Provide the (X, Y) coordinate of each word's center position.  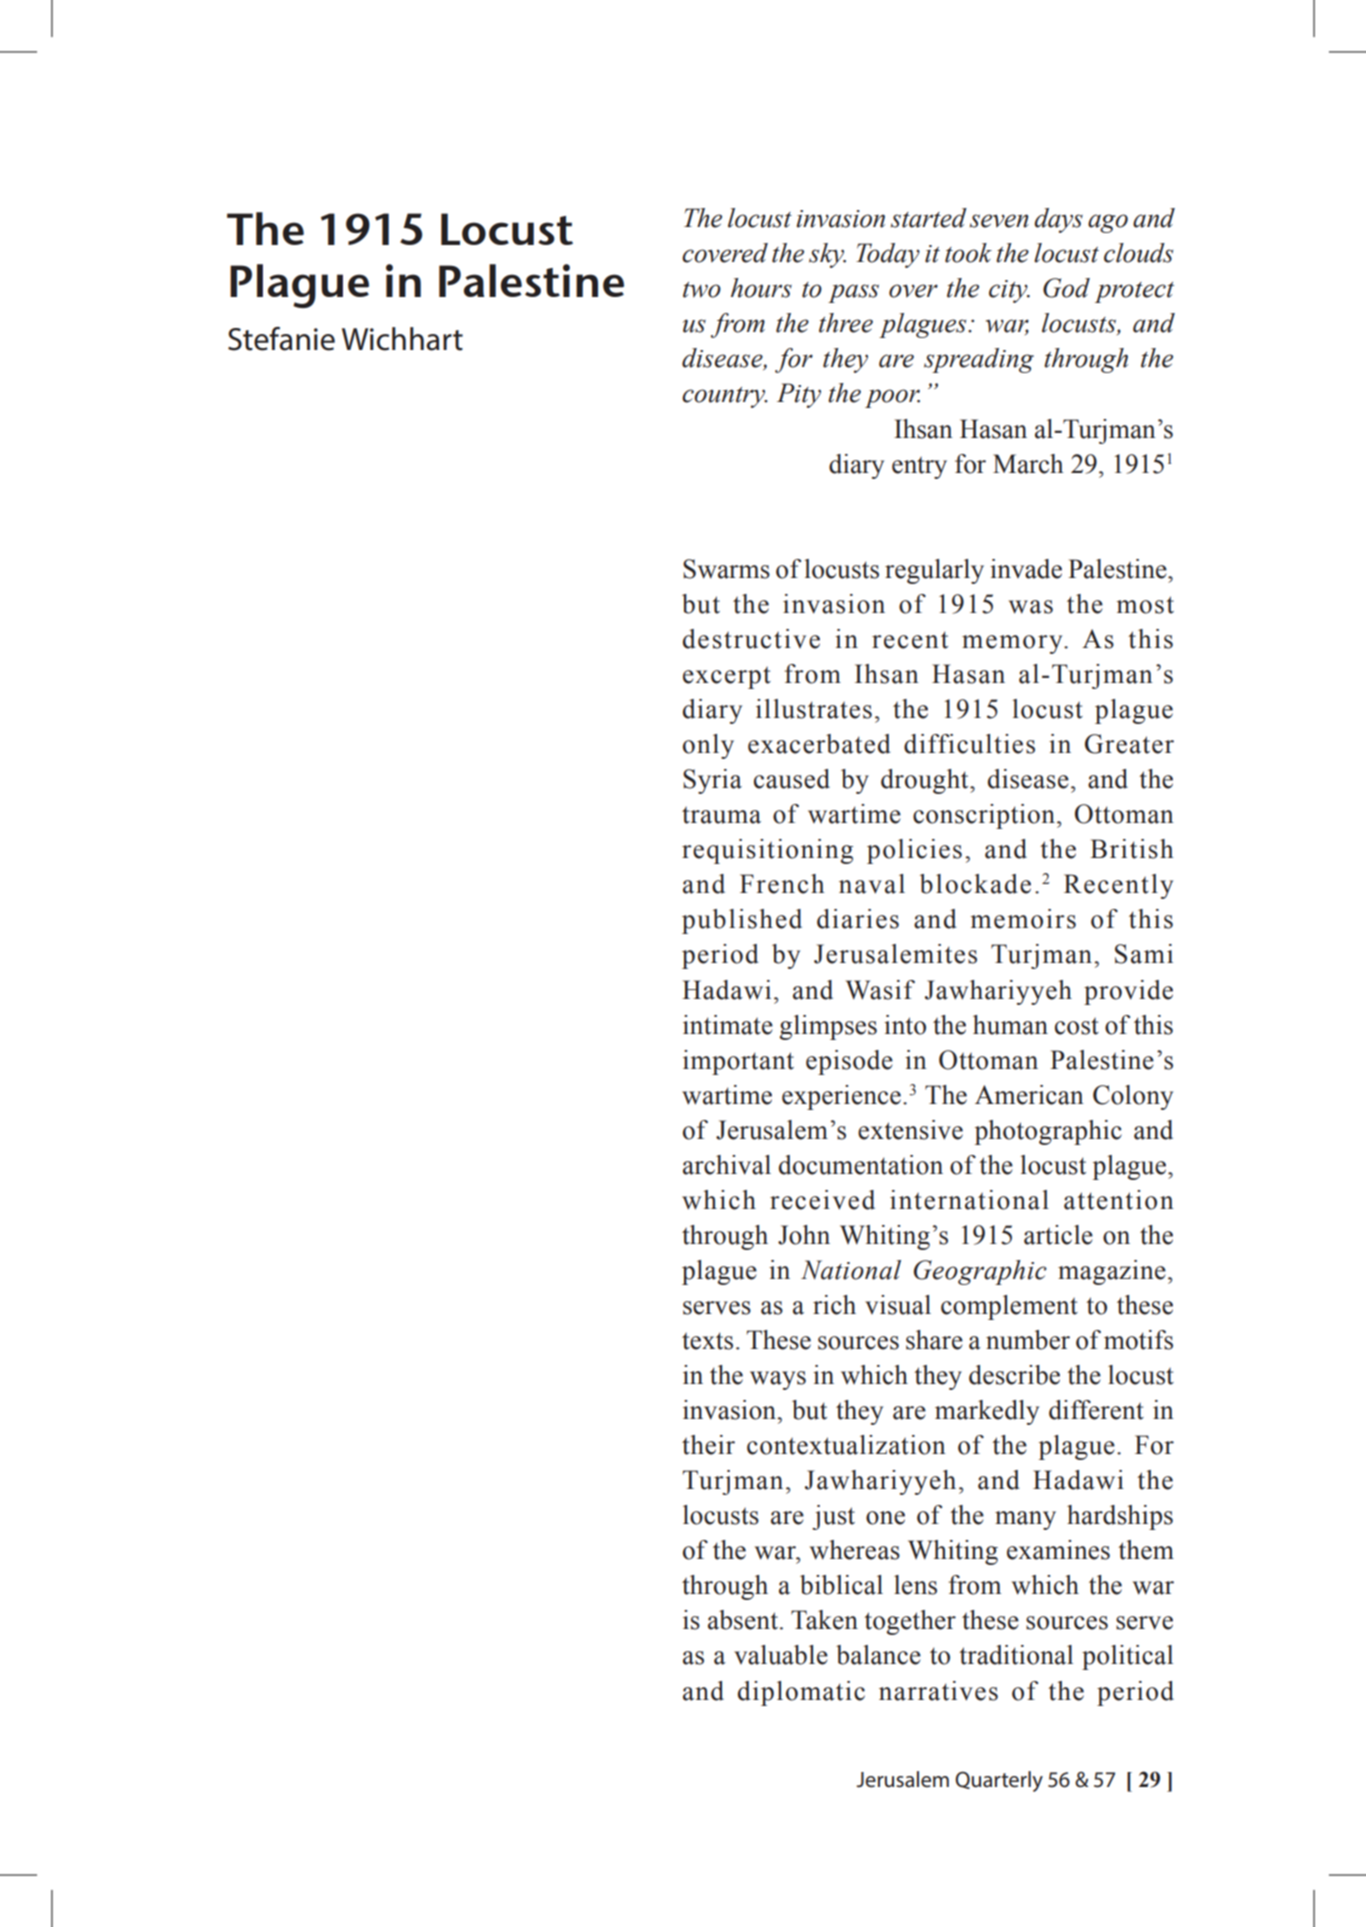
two (702, 290)
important (738, 1062)
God (1066, 288)
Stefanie (281, 339)
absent (743, 1620)
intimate (728, 1025)
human (1010, 1025)
